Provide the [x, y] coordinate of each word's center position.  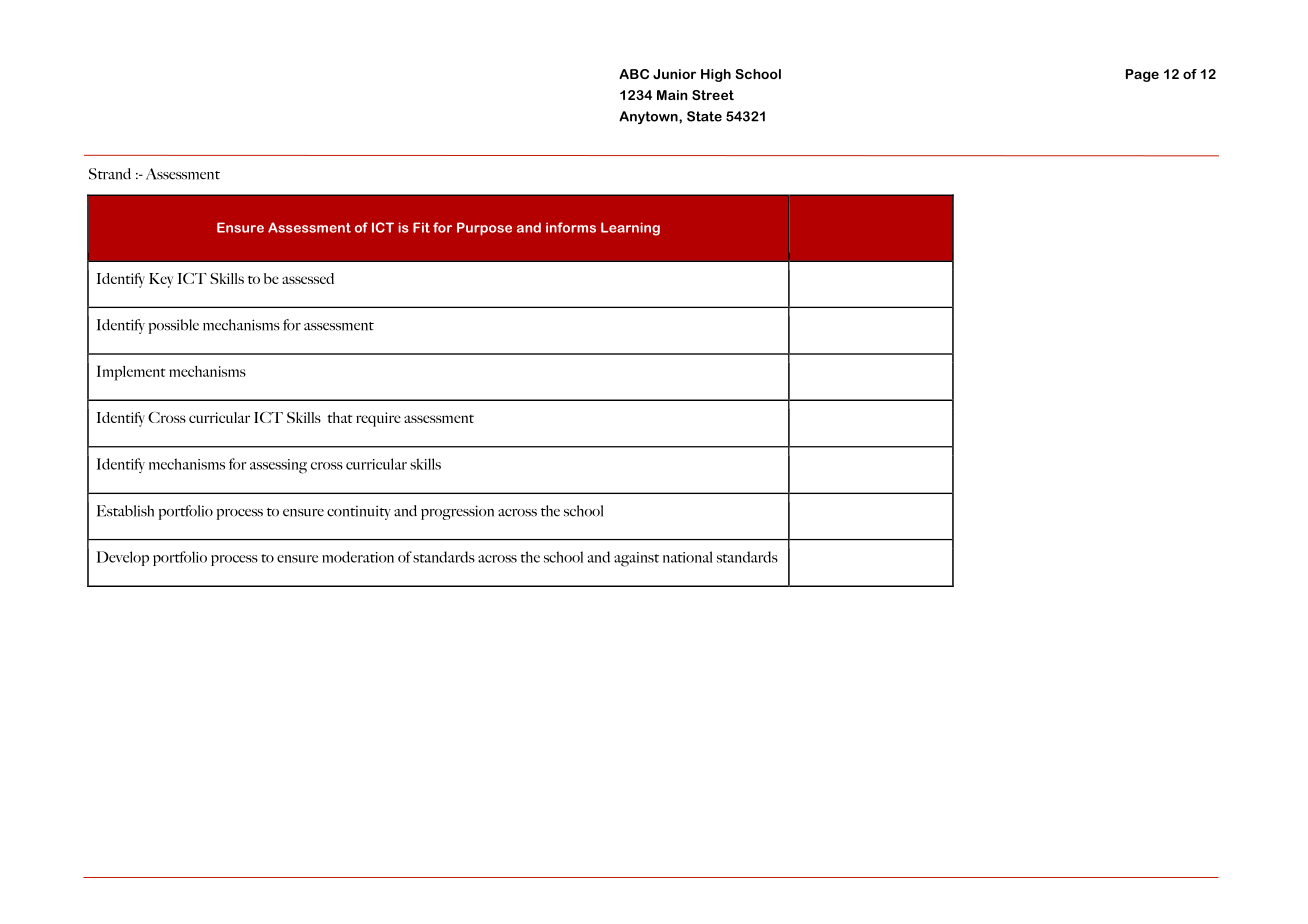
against [636, 559]
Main [672, 95]
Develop [123, 558]
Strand [110, 174]
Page [1142, 75]
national [687, 557]
